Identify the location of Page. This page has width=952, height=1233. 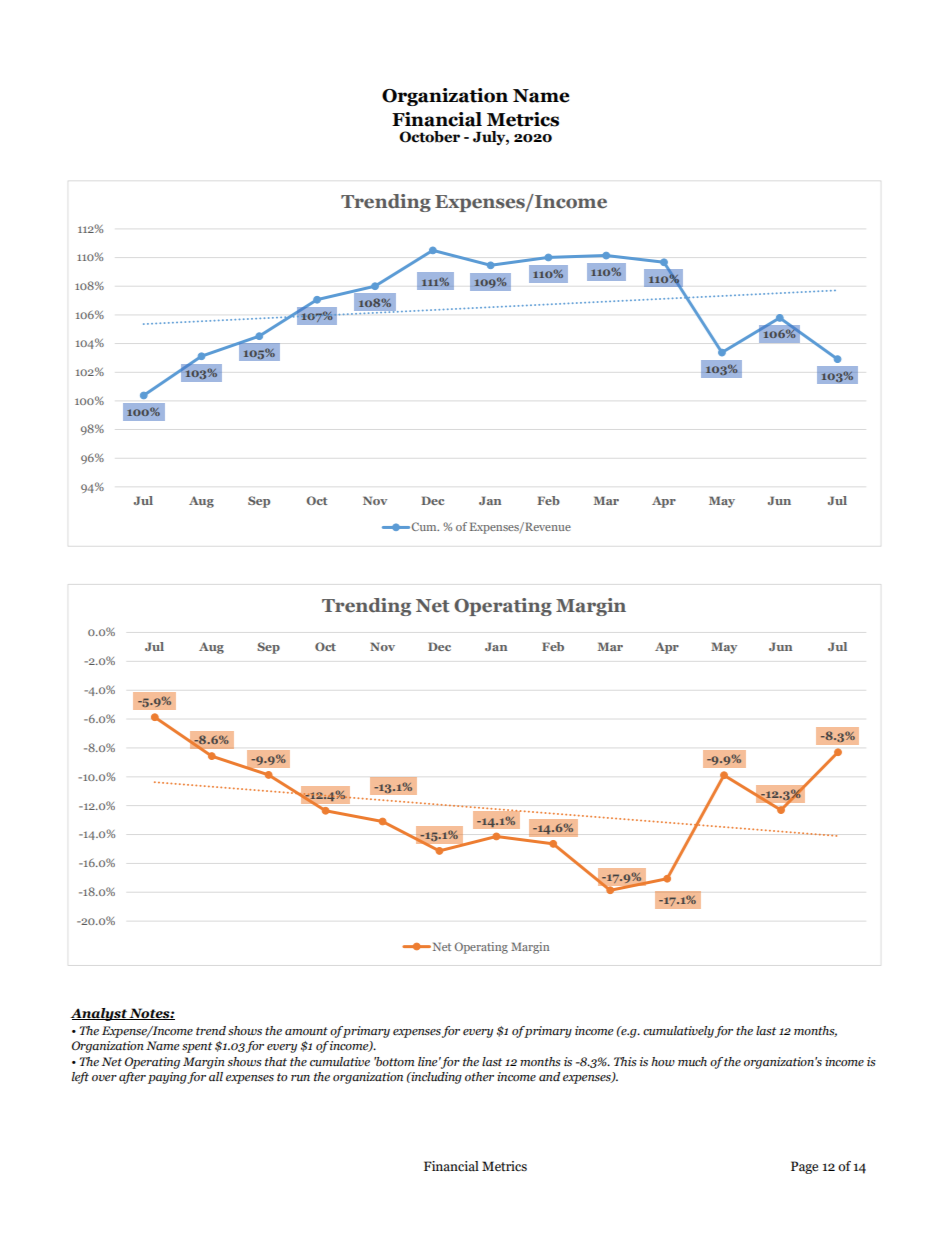
(804, 1167).
